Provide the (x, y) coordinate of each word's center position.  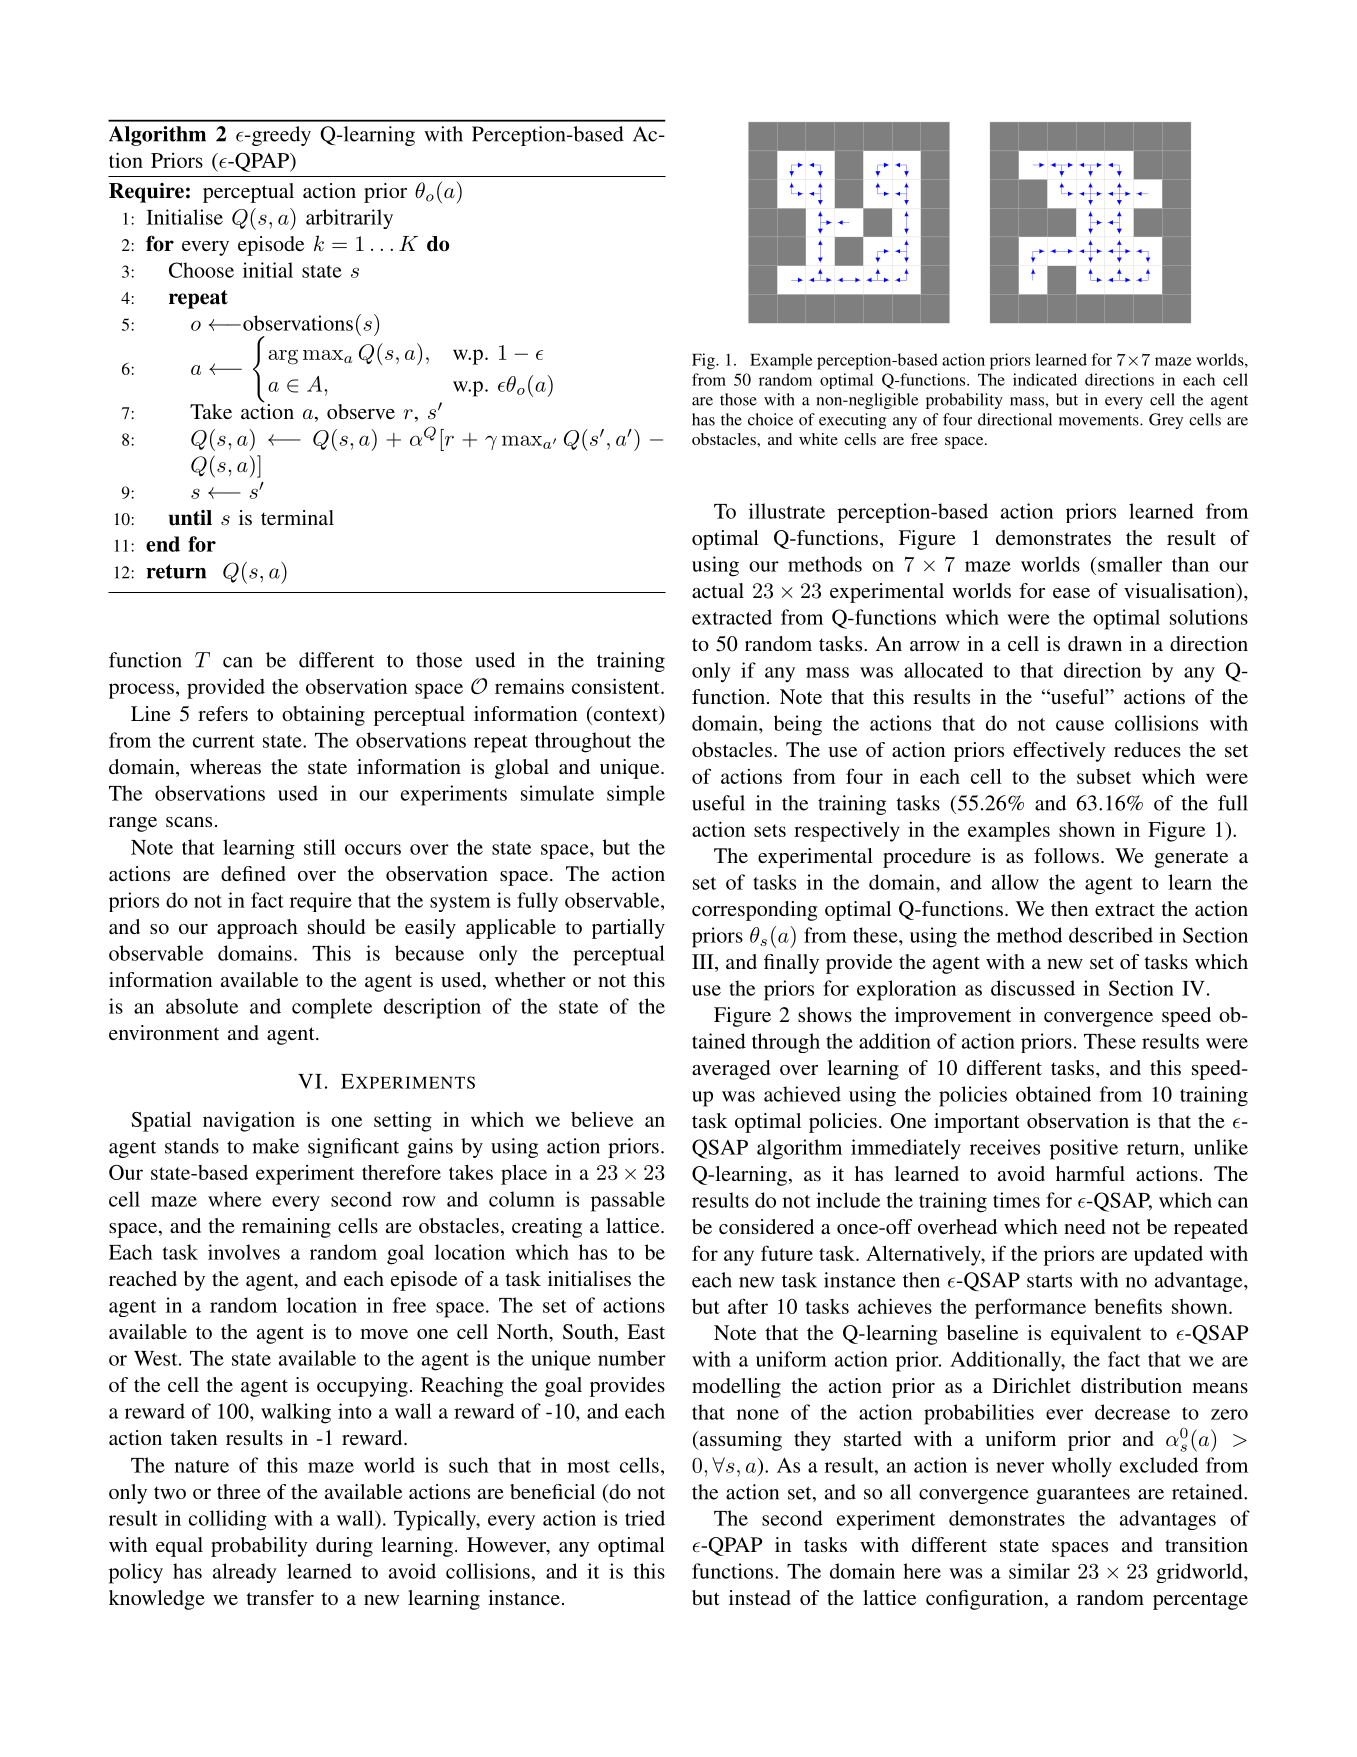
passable (628, 1201)
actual (718, 590)
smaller (1130, 564)
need (1084, 1226)
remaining (286, 1228)
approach (257, 929)
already (245, 1573)
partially (628, 929)
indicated (1045, 379)
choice (770, 419)
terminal (297, 517)
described (1111, 935)
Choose (201, 270)
